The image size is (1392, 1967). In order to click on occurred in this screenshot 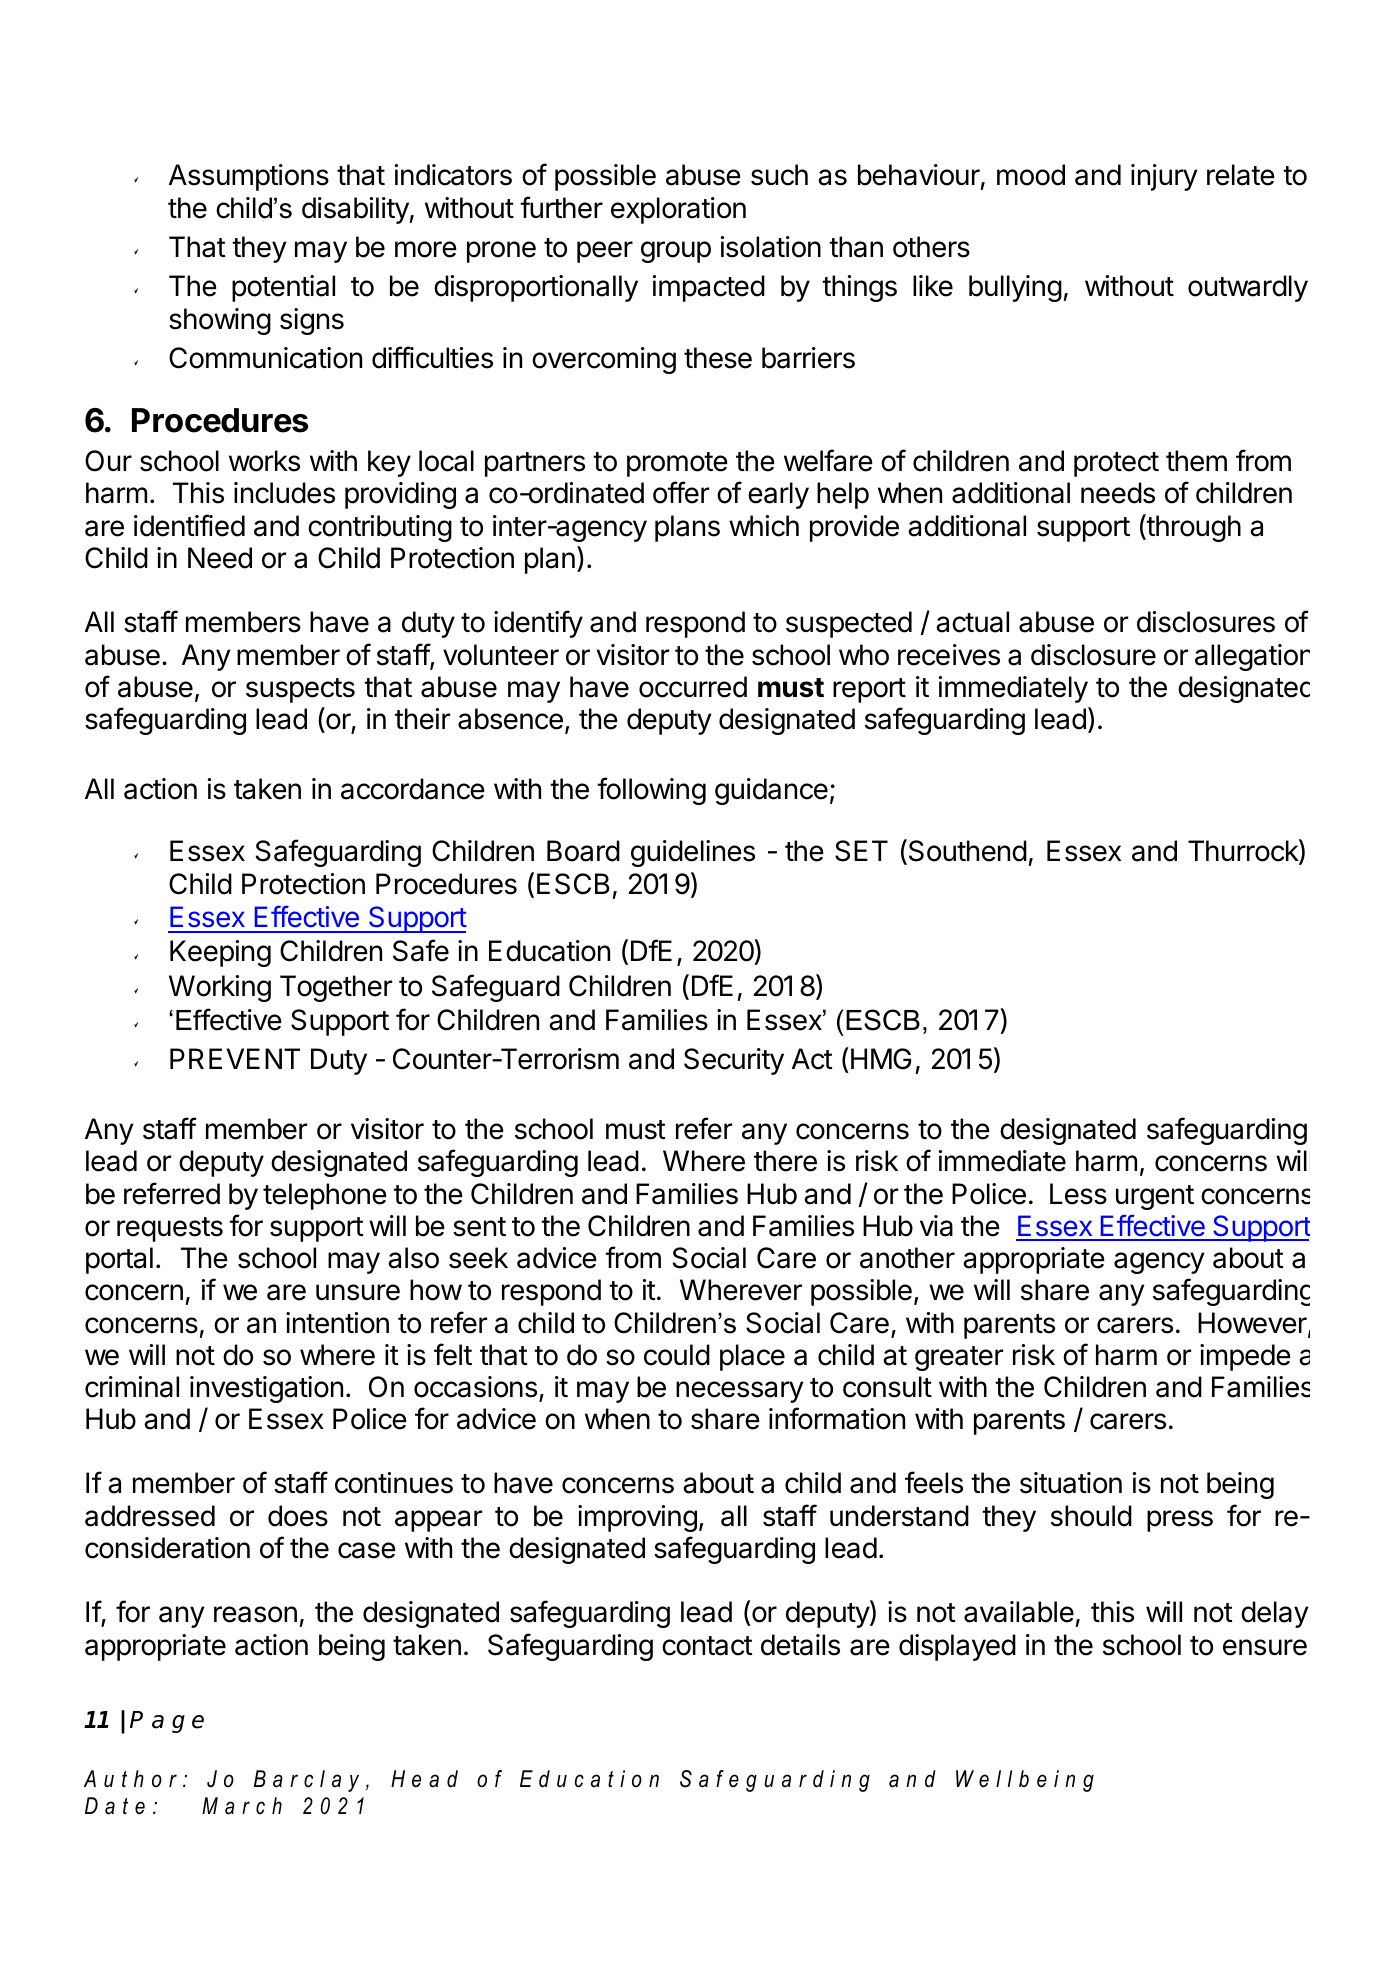, I will do `click(693, 687)`.
